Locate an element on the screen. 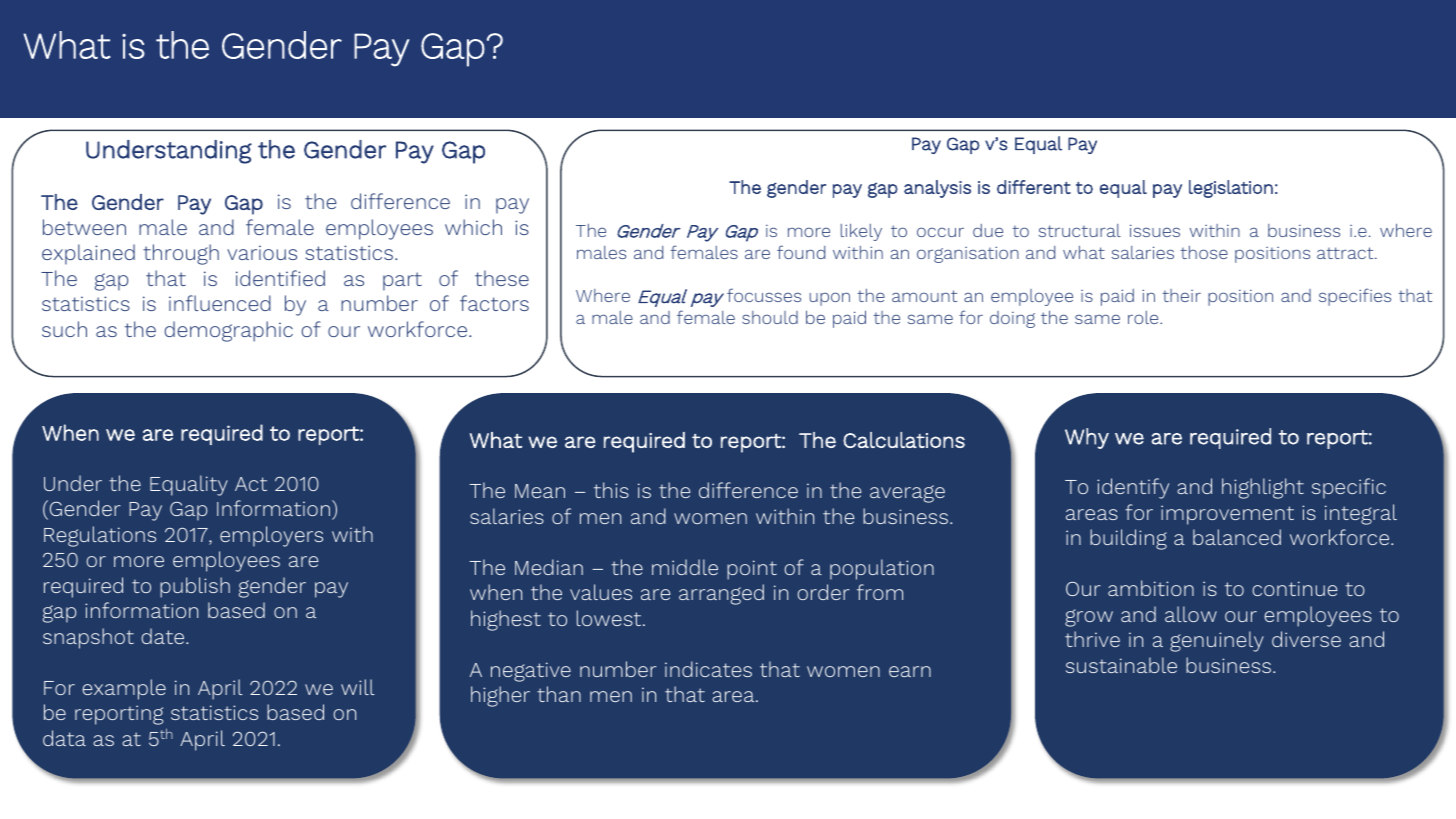  this is located at coordinates (611, 490).
